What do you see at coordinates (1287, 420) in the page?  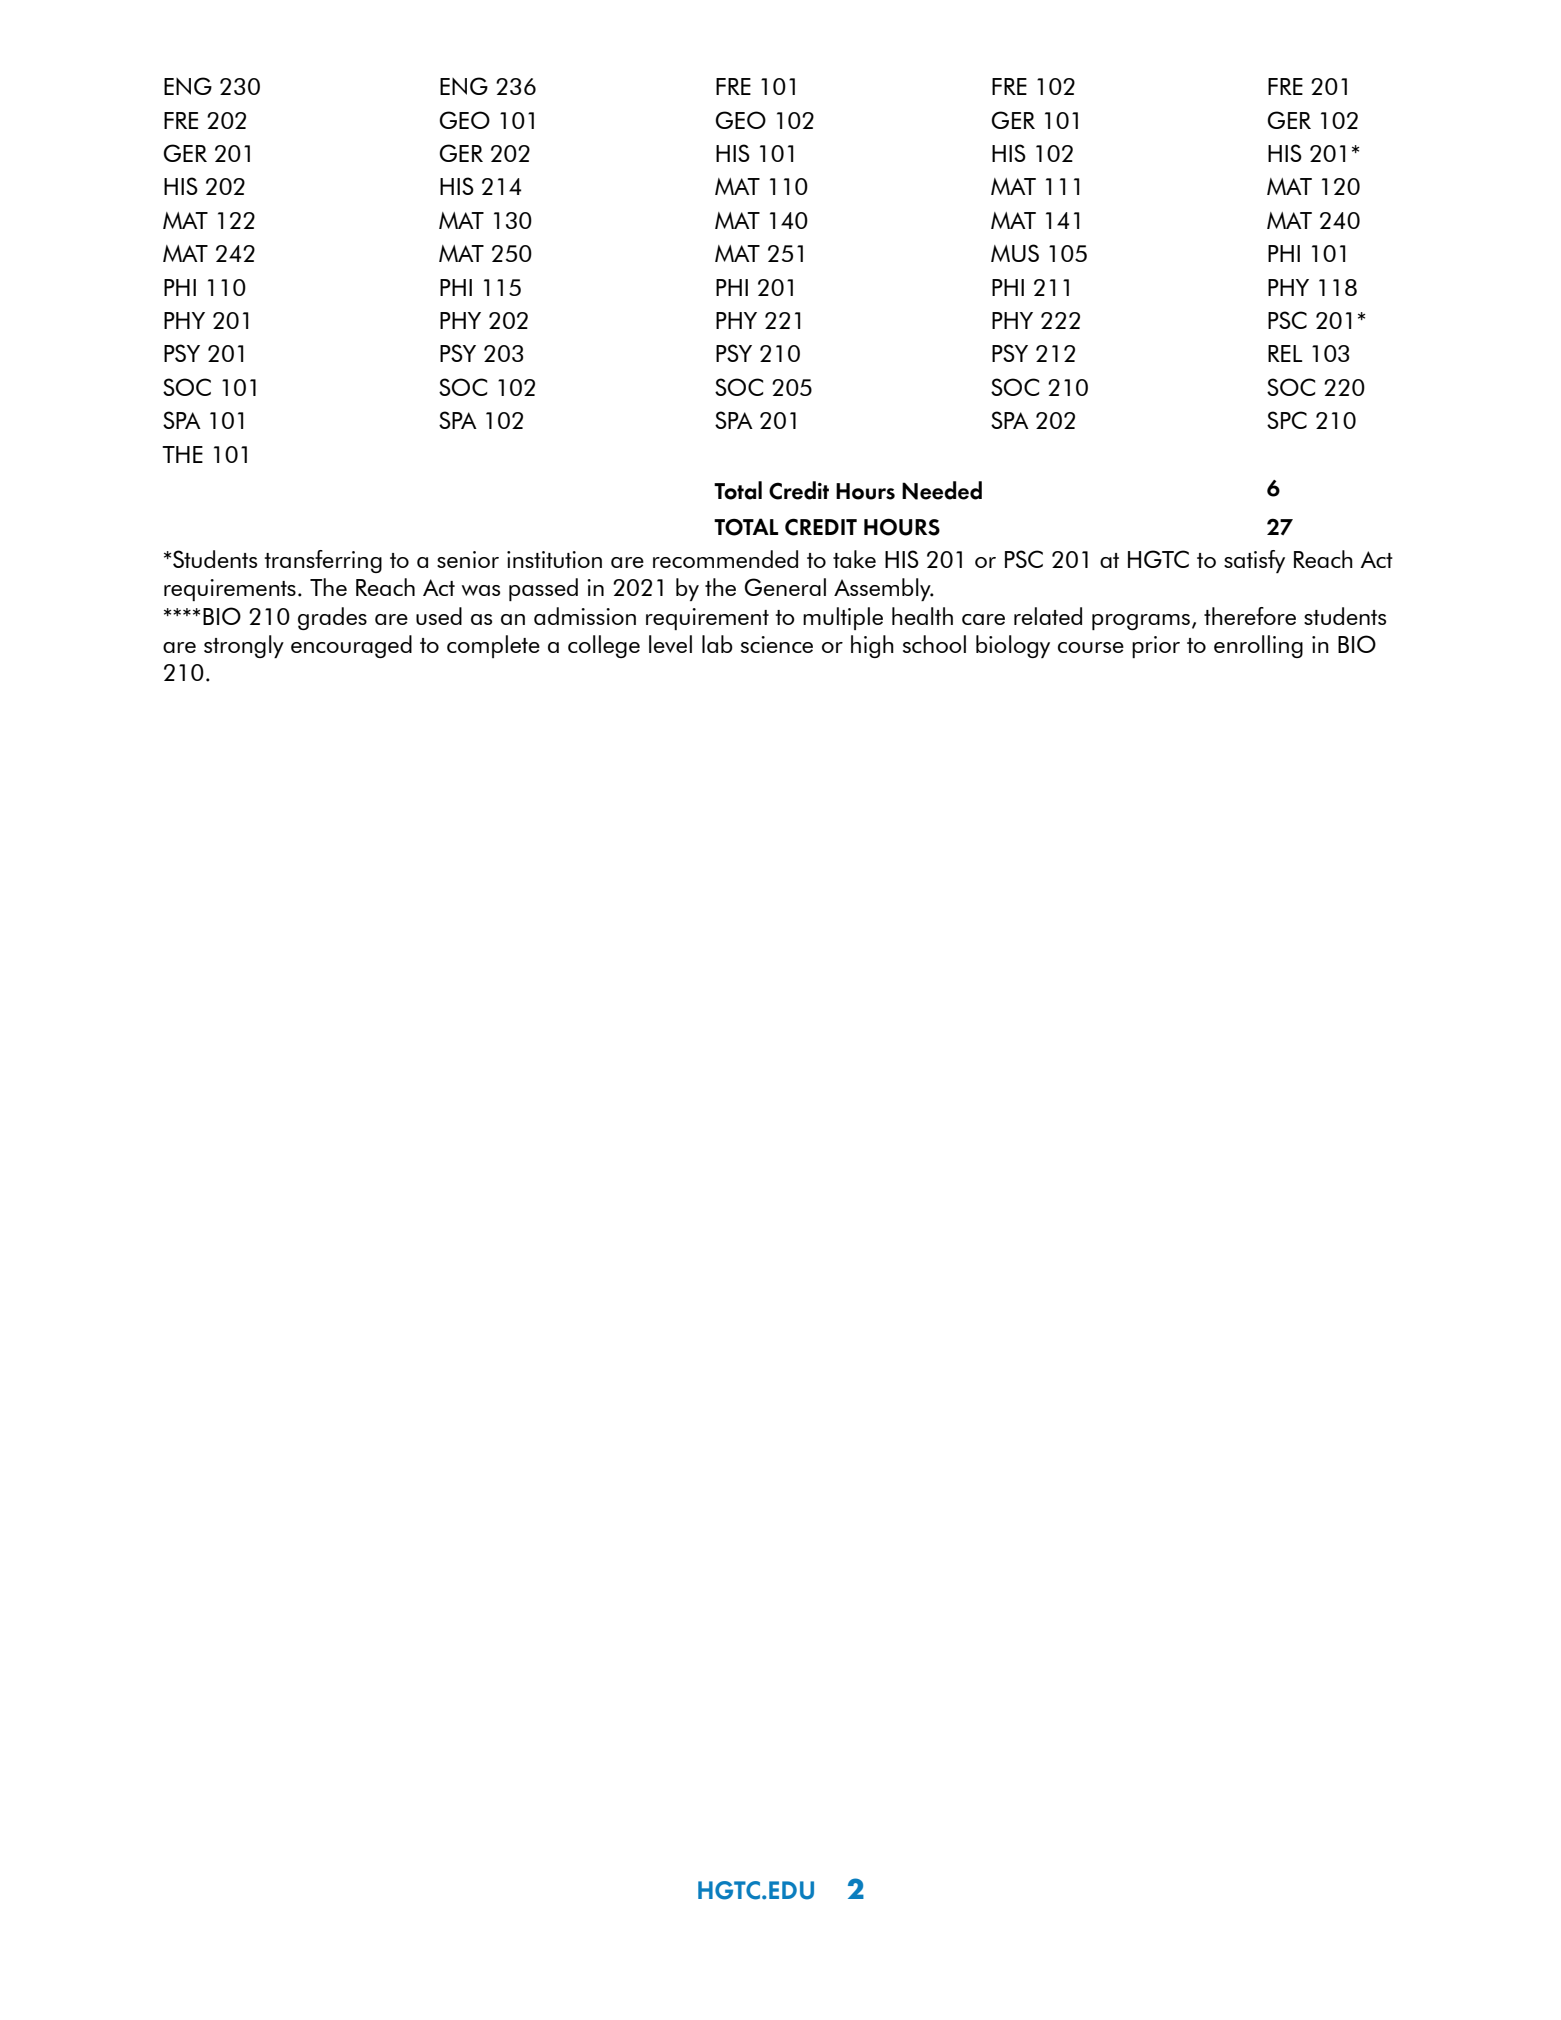 I see `SPC` at bounding box center [1287, 420].
